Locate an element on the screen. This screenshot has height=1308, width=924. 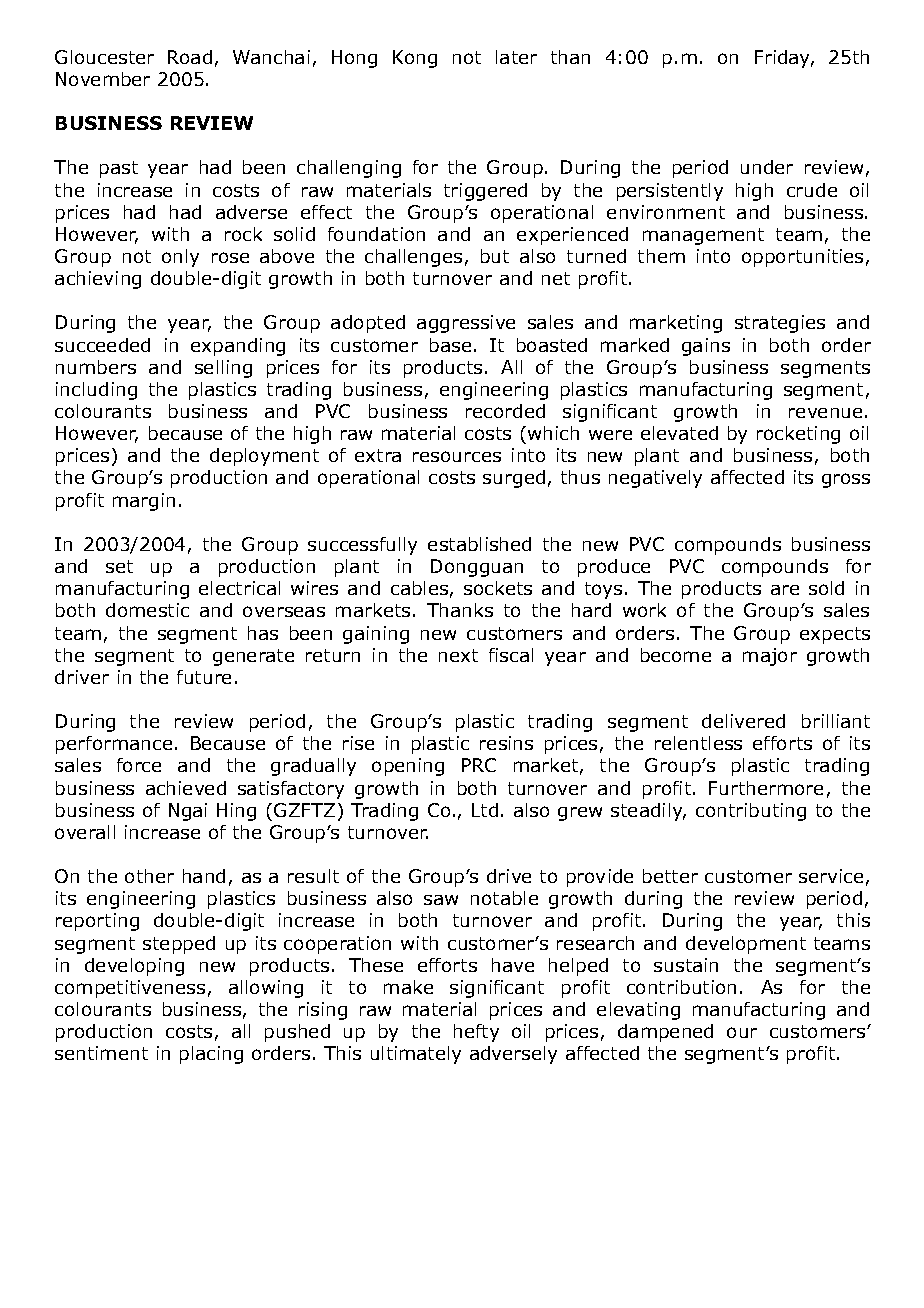
under is located at coordinates (767, 167).
